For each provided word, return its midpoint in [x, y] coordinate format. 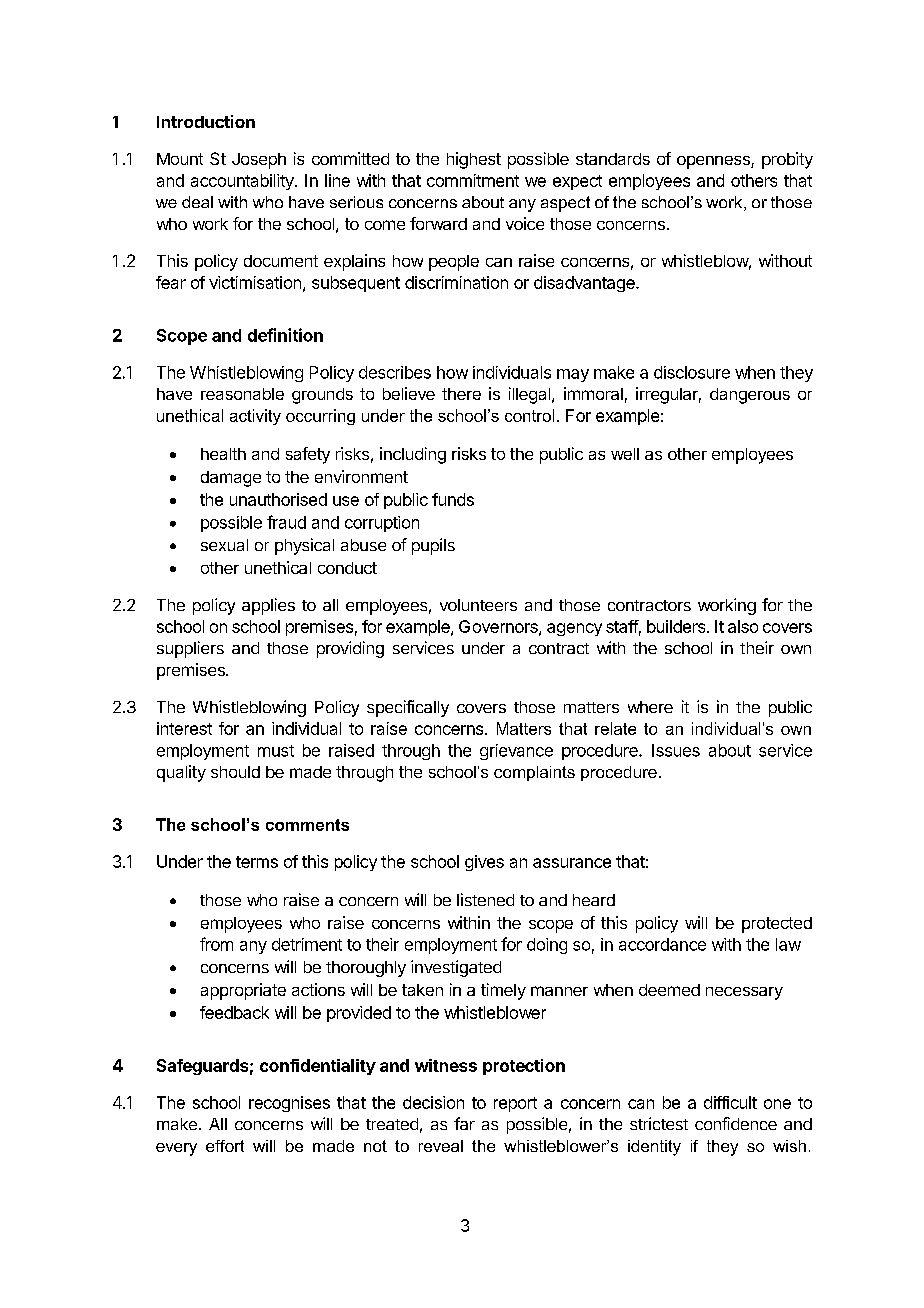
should [235, 772]
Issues [676, 750]
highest [474, 160]
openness [714, 162]
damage [231, 479]
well [625, 454]
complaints [534, 773]
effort [225, 1146]
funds [453, 499]
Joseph [259, 161]
